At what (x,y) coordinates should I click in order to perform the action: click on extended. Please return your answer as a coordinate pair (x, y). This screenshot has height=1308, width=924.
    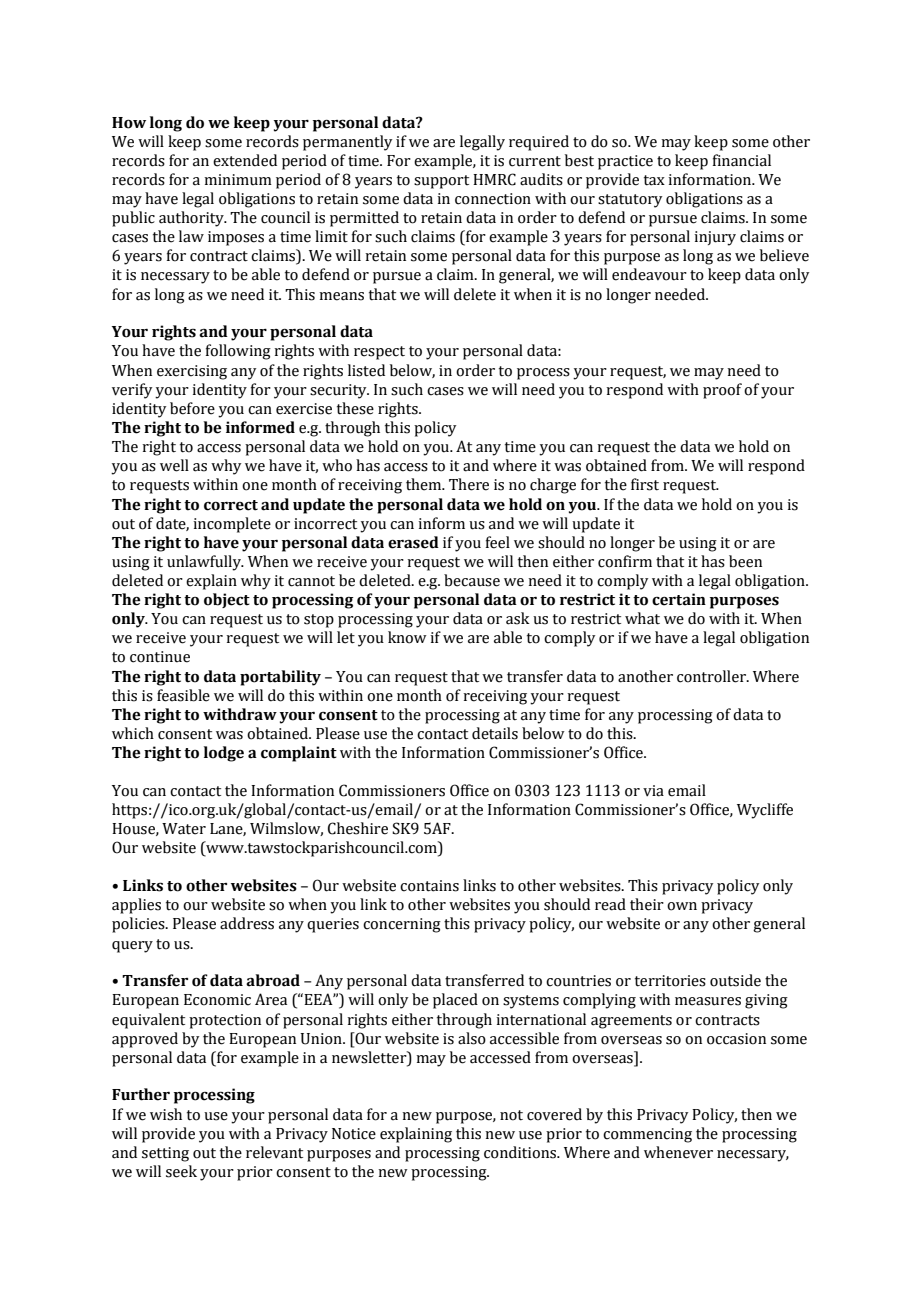
    Looking at the image, I should click on (245, 160).
